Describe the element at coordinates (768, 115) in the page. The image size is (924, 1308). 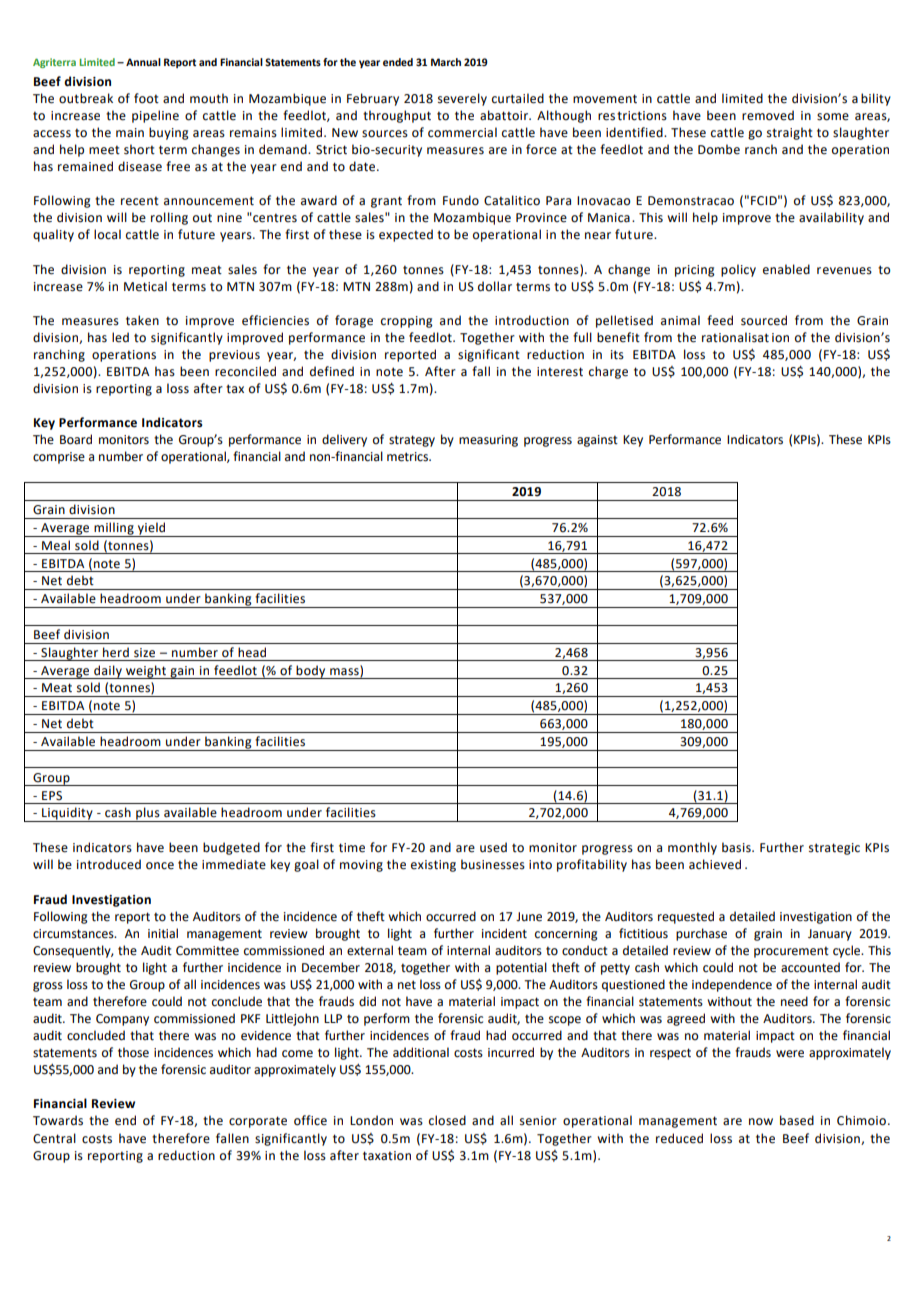
I see `removed` at that location.
